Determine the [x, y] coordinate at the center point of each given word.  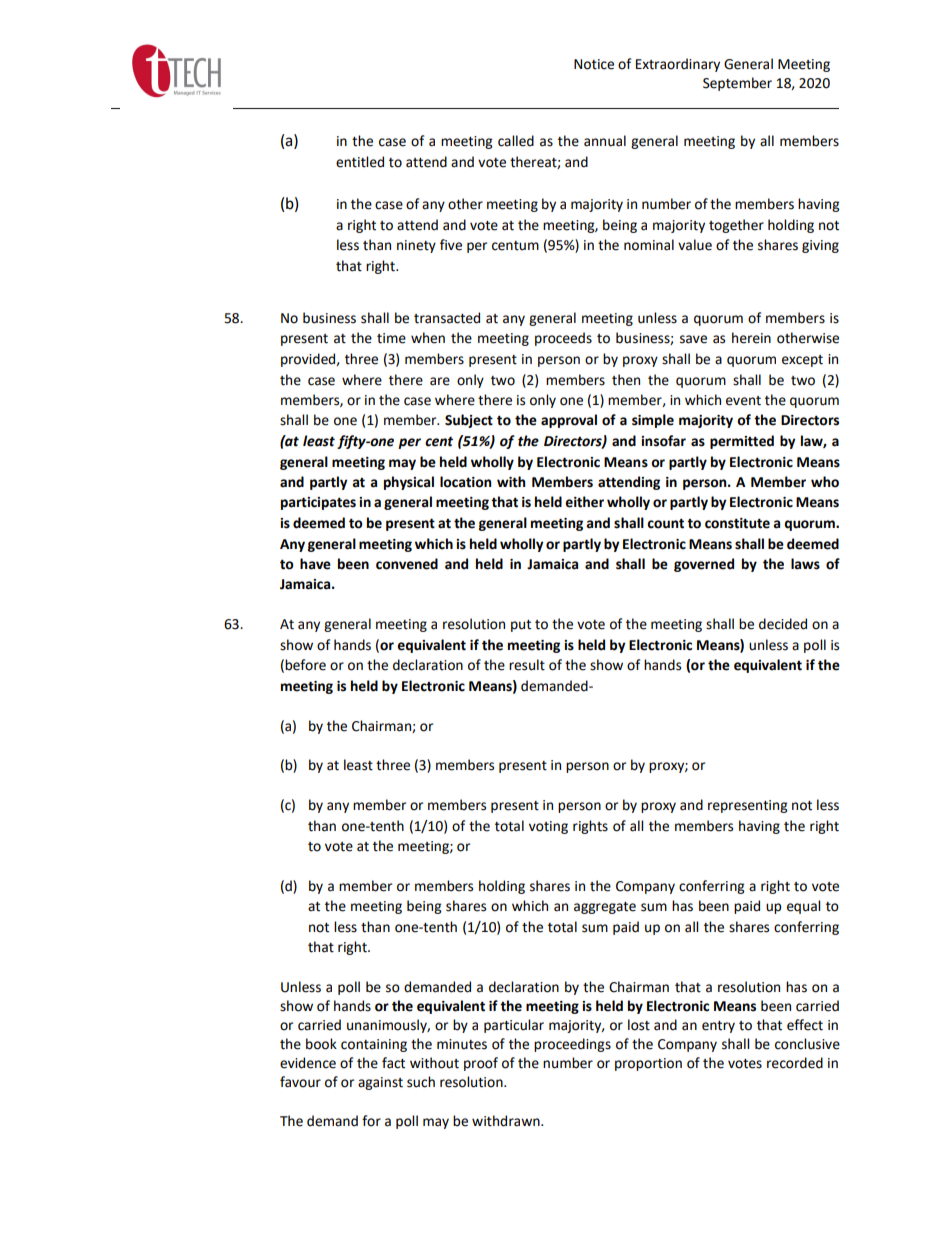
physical [409, 483]
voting [548, 827]
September [737, 84]
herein [751, 338]
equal [803, 907]
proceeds [563, 339]
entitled [360, 162]
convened [407, 564]
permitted [742, 442]
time [391, 338]
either [584, 502]
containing [374, 1045]
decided [783, 624]
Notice [594, 64]
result [527, 665]
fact [393, 1063]
